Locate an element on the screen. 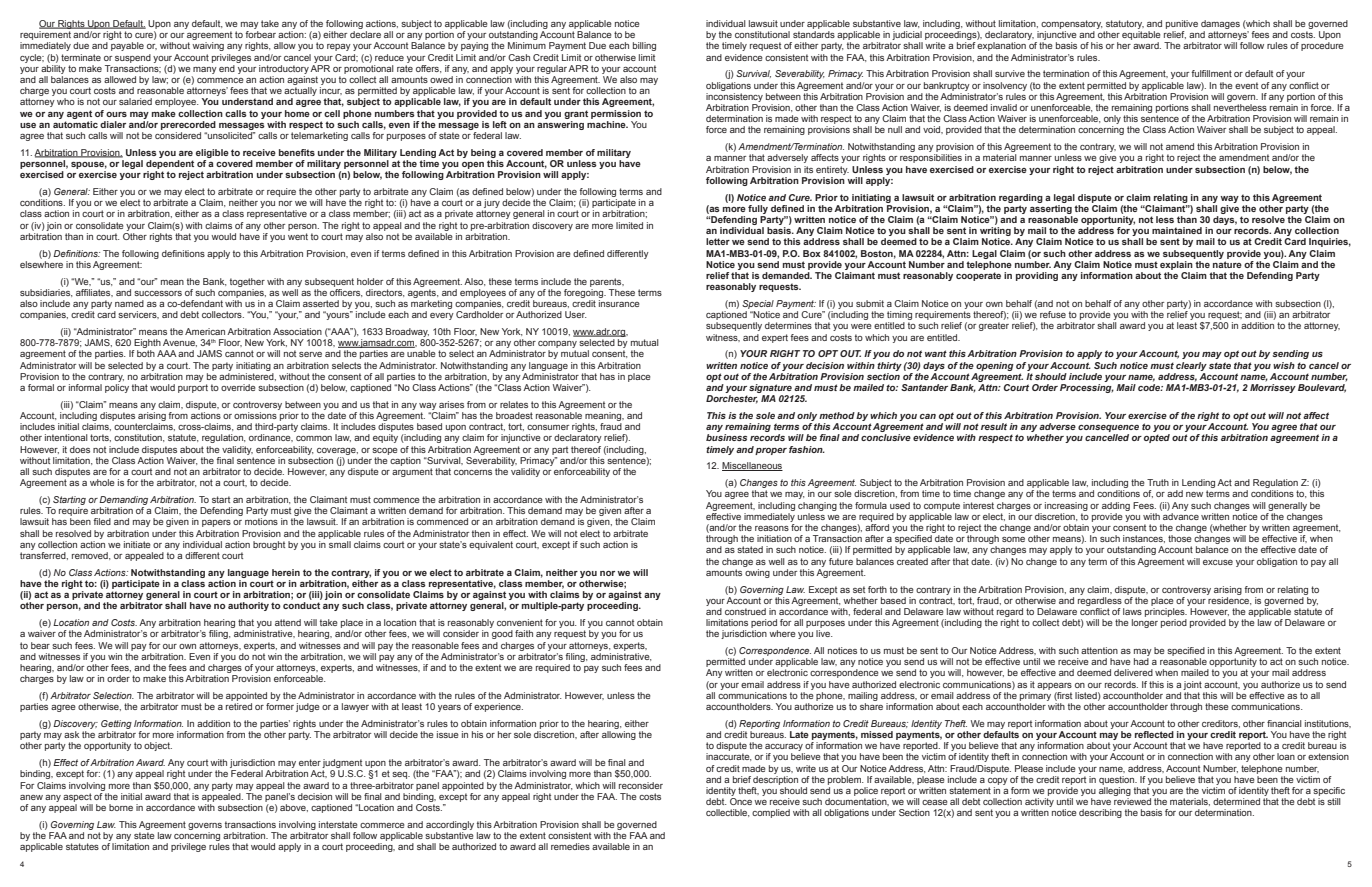 The height and width of the screenshot is (887, 1372). borne is located at coordinates (121, 807).
